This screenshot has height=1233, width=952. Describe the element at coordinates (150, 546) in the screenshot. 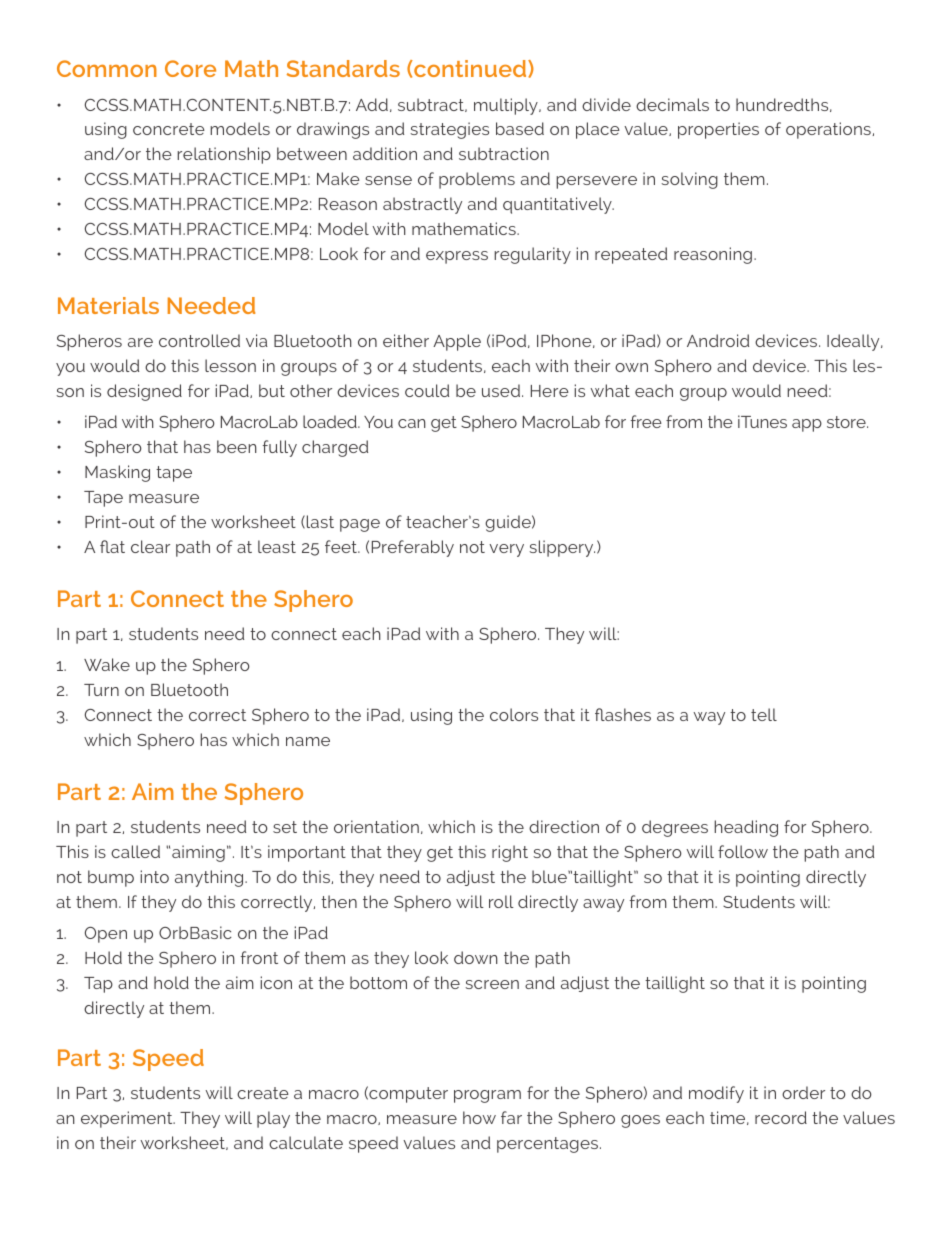

I see `clear` at that location.
